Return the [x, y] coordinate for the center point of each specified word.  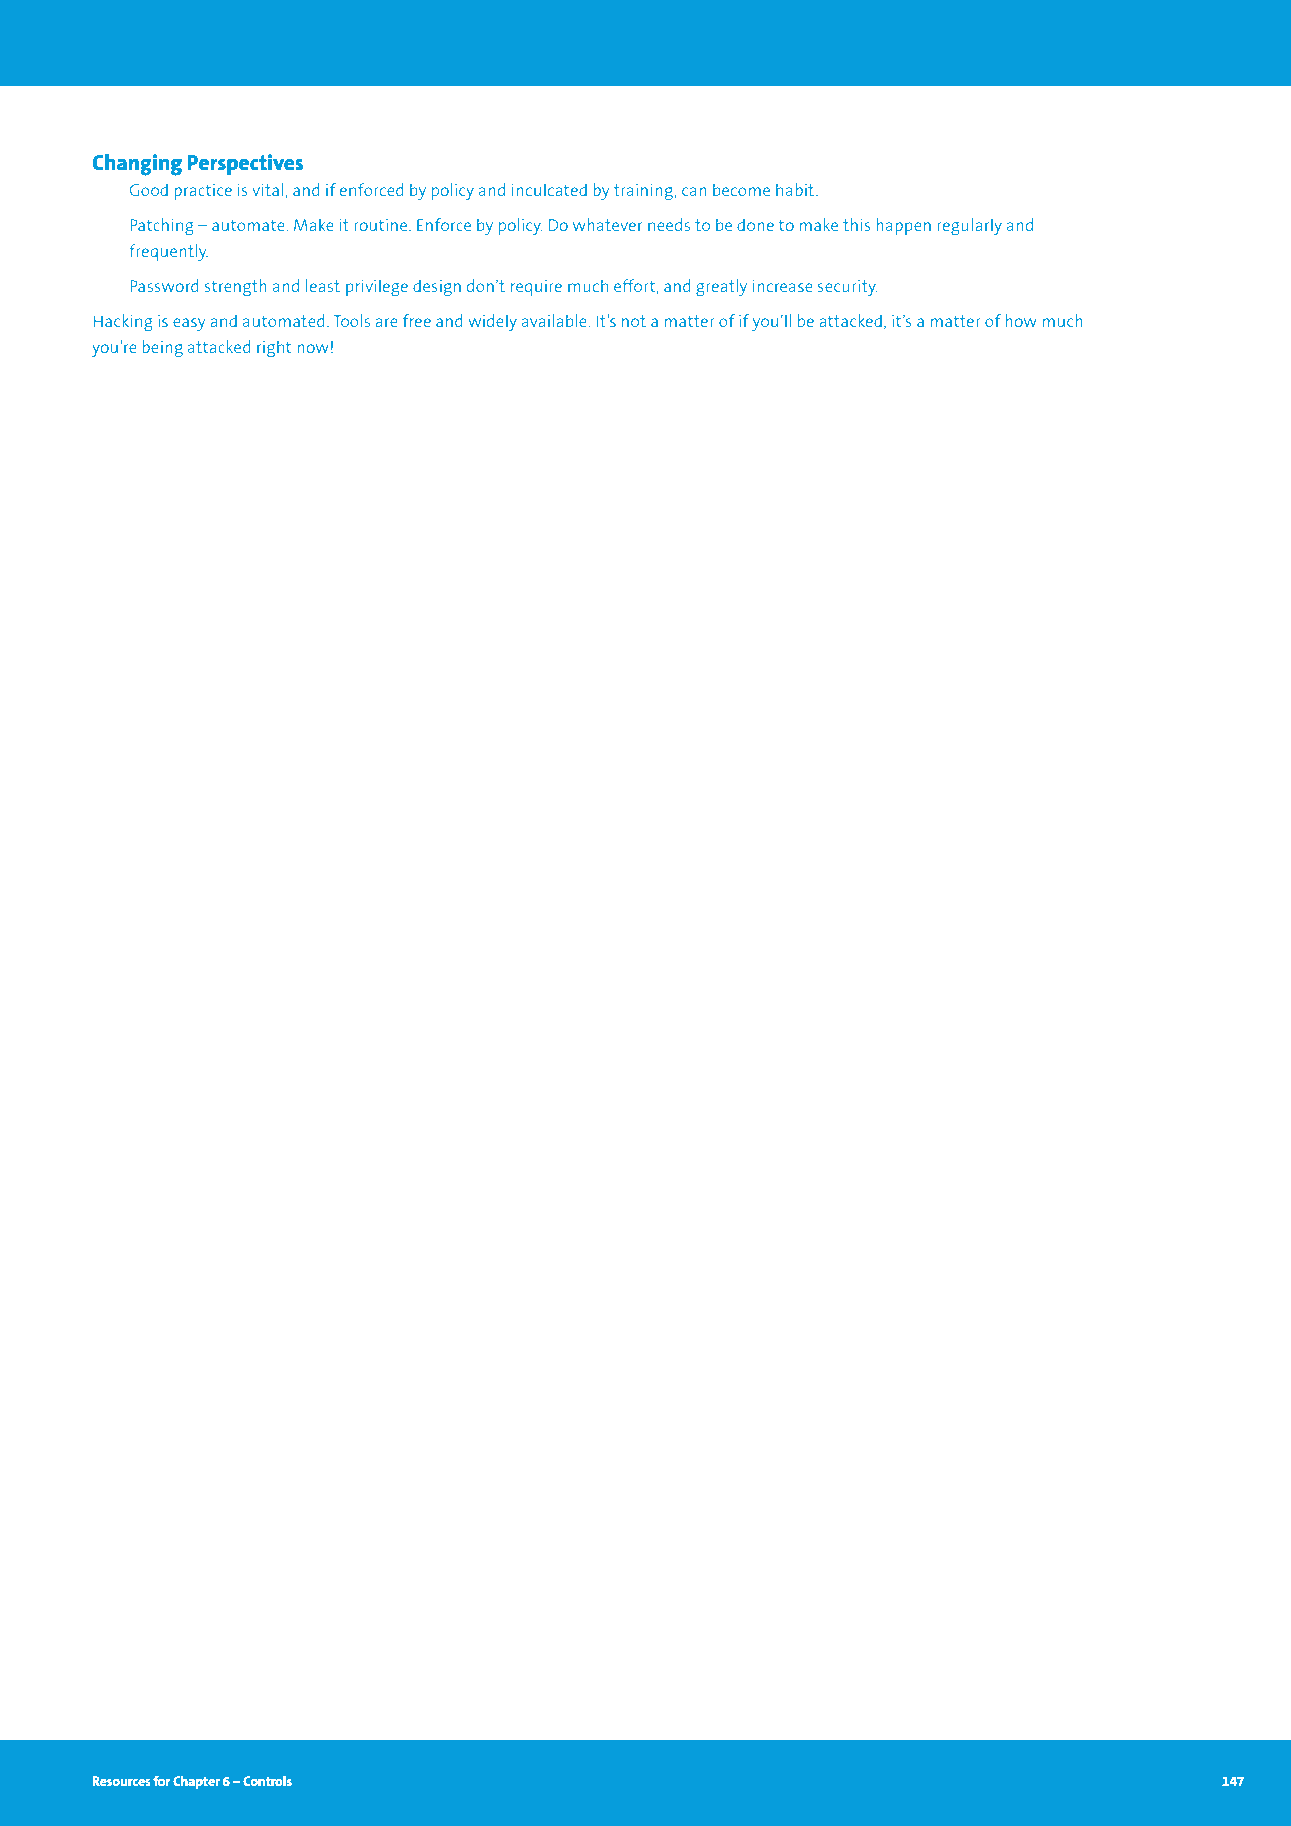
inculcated [549, 189]
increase [782, 285]
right [274, 349]
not [634, 321]
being [162, 349]
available [555, 320]
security [848, 288]
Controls [267, 1780]
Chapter [196, 1782]
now [313, 348]
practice [203, 192]
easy [189, 325]
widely [492, 323]
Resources [121, 1781]
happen [903, 227]
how [1021, 320]
